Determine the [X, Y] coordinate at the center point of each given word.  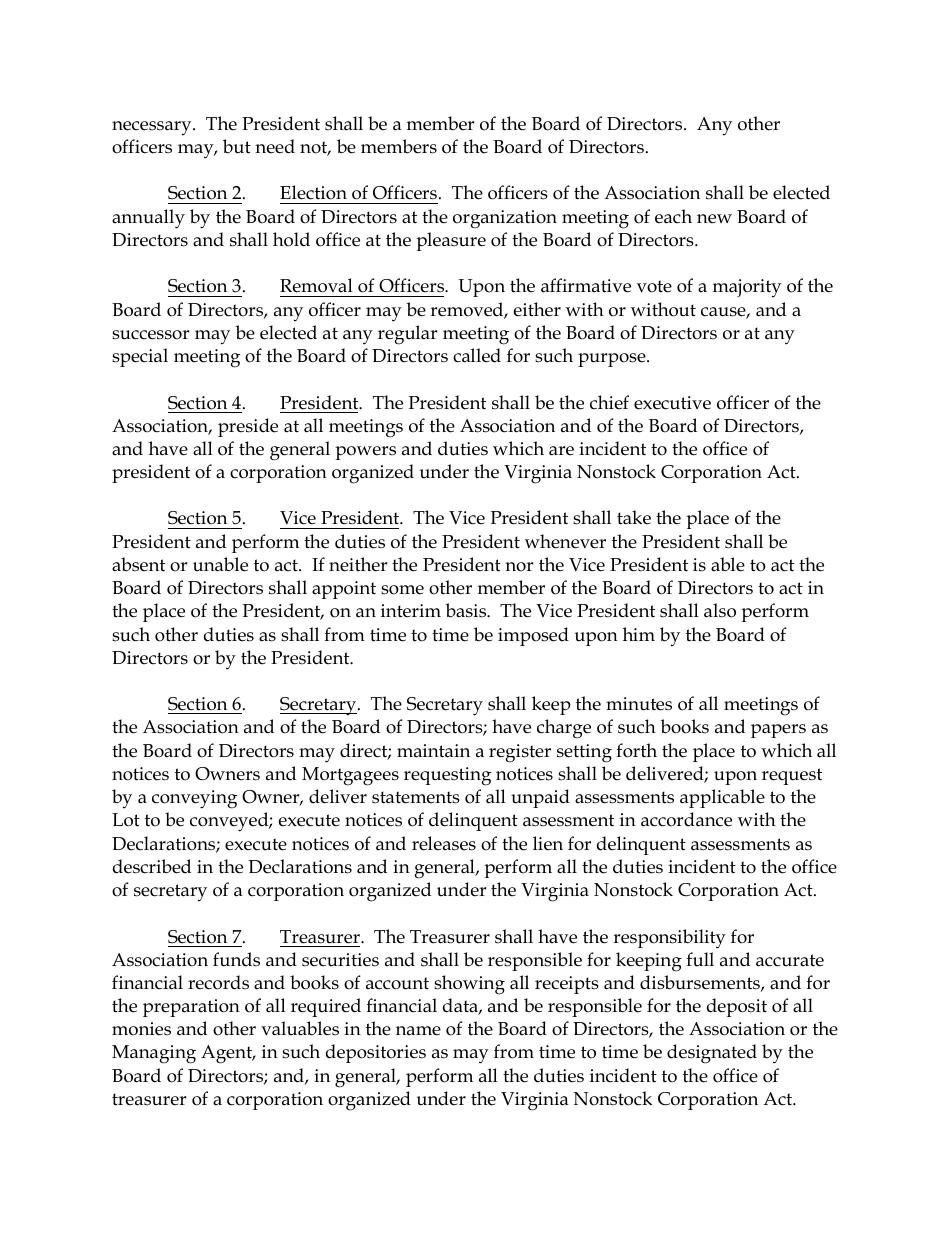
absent [138, 564]
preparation [191, 1008]
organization [505, 219]
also [720, 610]
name [418, 1031]
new [714, 219]
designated [712, 1054]
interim [411, 611]
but [237, 146]
